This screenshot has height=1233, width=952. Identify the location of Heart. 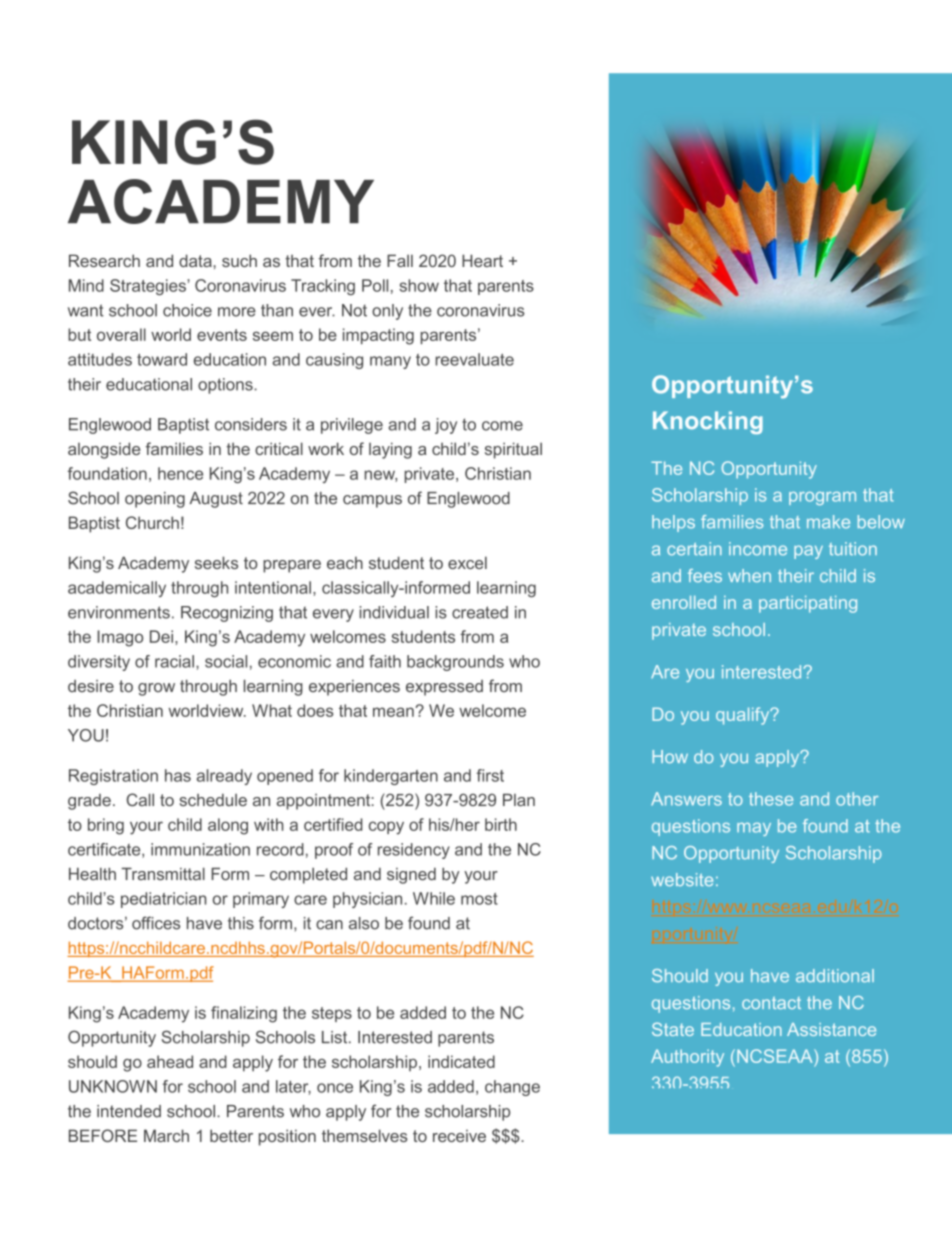
(482, 260).
